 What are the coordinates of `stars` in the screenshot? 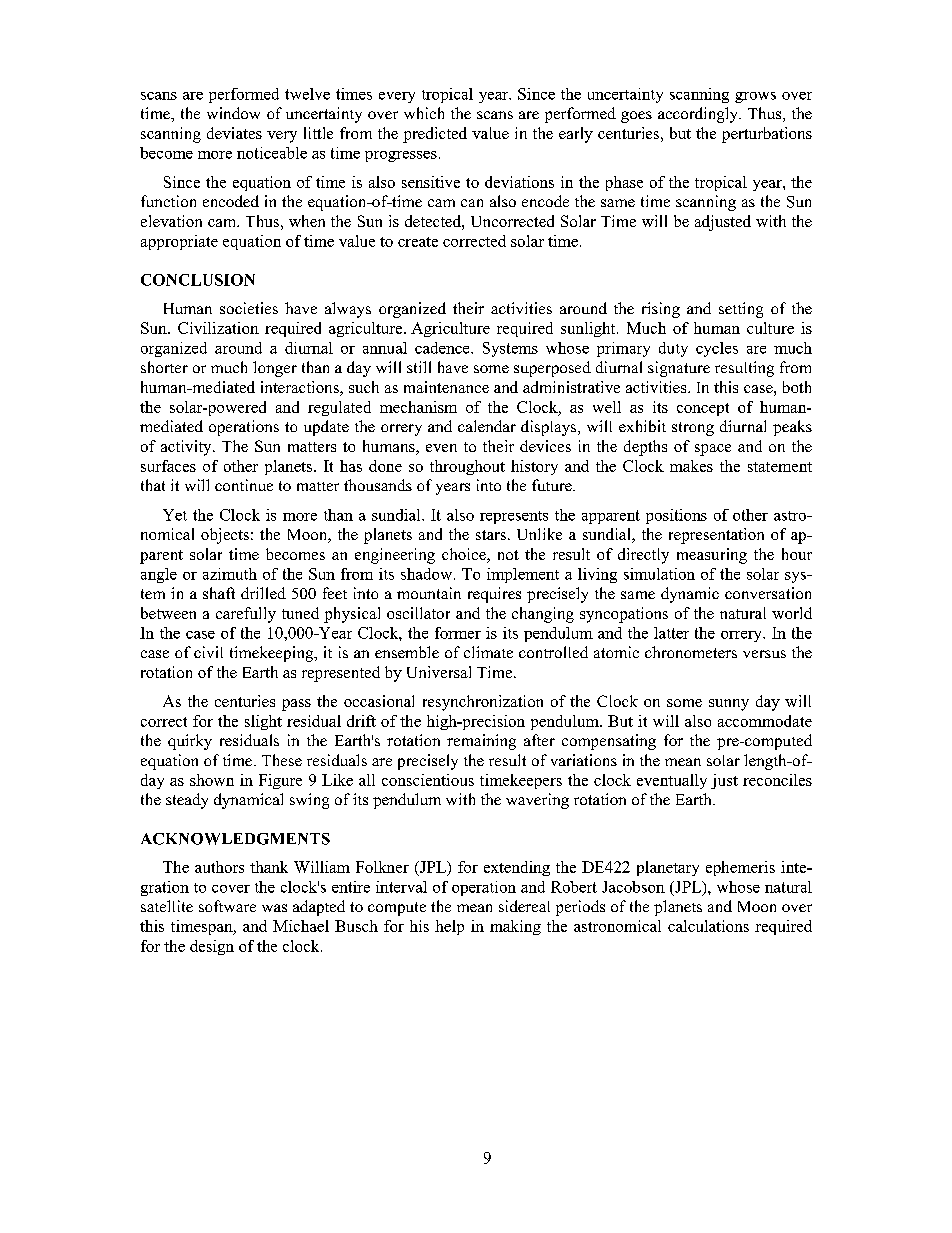 It's located at (491, 535).
